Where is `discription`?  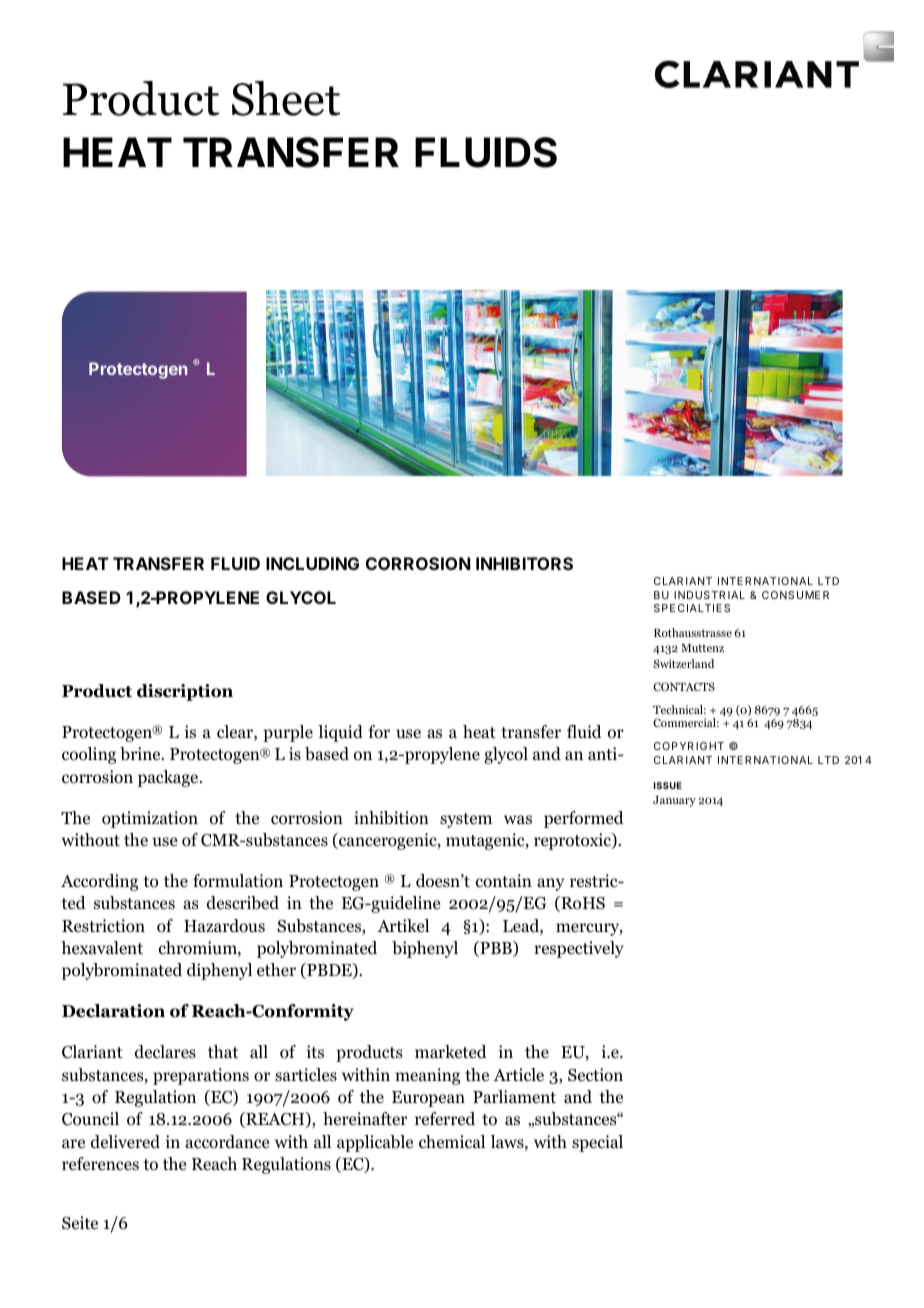 discription is located at coordinates (185, 692).
